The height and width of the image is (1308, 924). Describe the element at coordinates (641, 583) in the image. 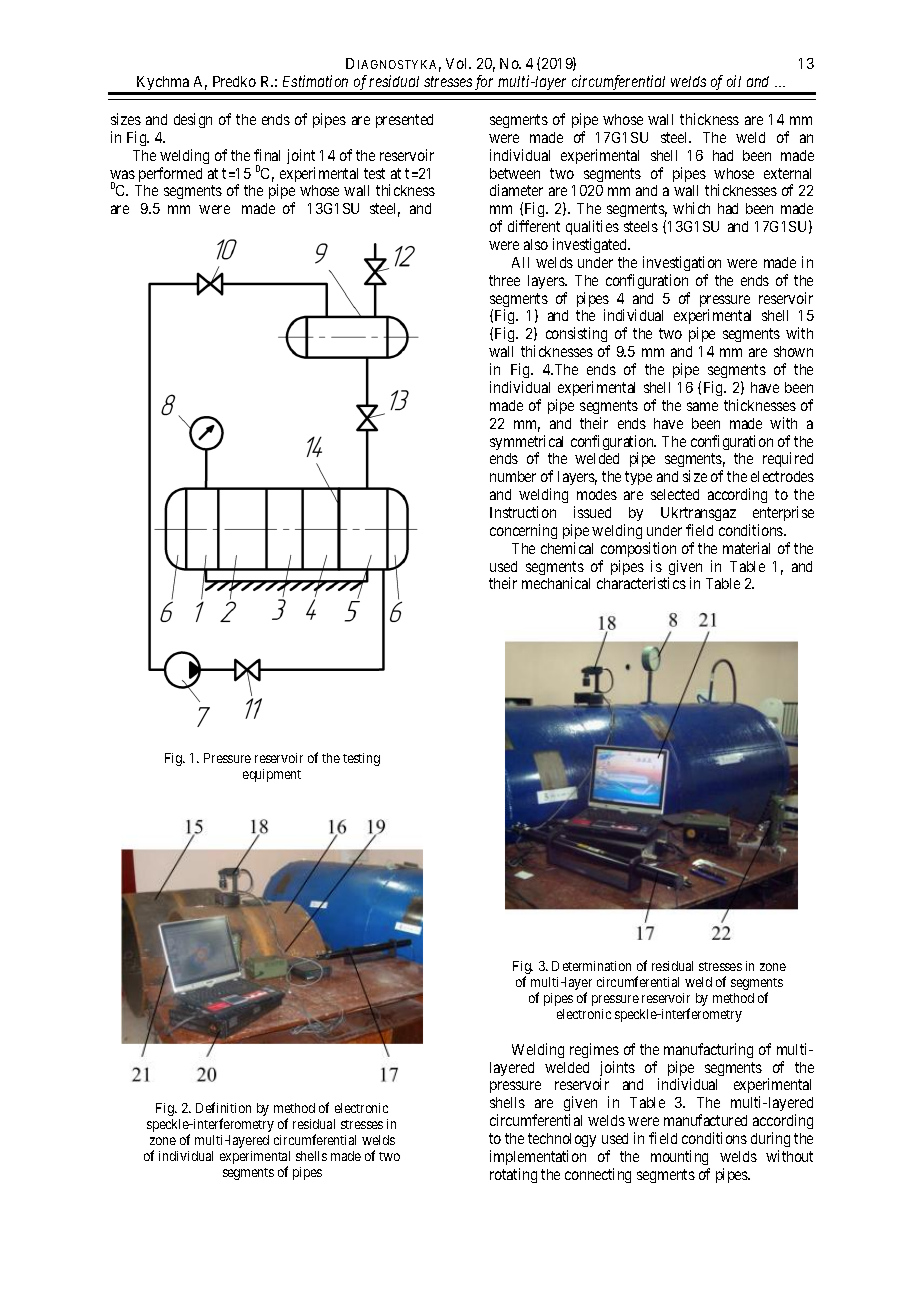

I see `characteristics` at that location.
